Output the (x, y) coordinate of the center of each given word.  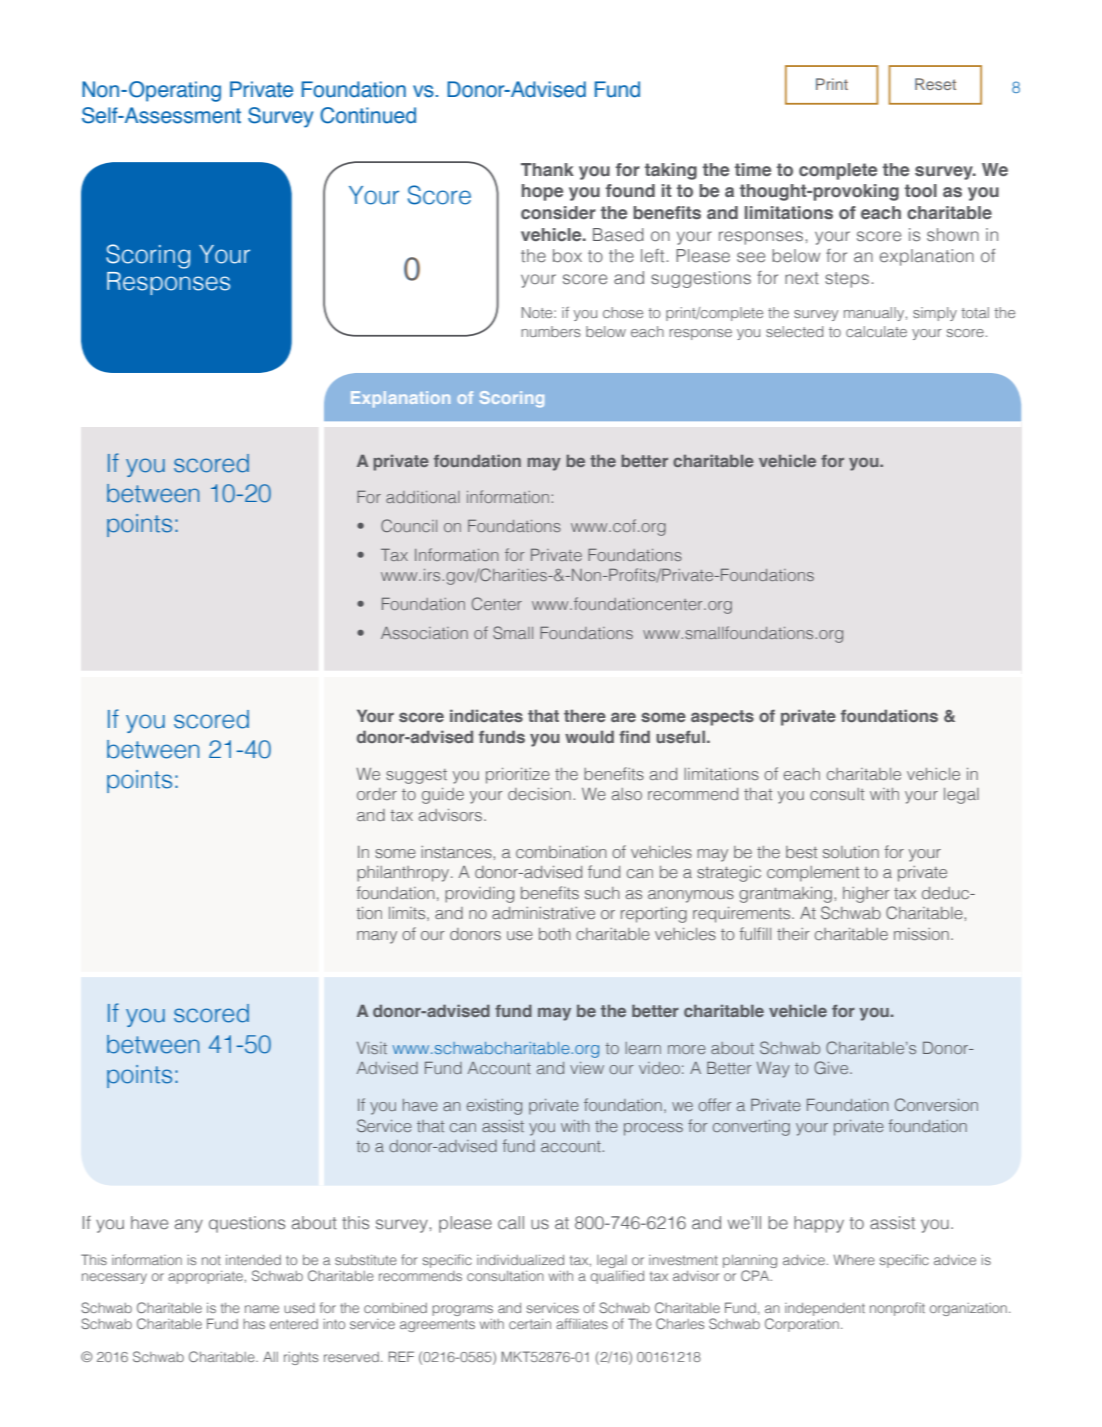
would (589, 736)
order (377, 794)
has (254, 1324)
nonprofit (897, 1309)
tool (921, 190)
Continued (368, 115)
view (587, 1068)
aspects (722, 718)
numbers (551, 331)
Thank (547, 169)
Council (409, 525)
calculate (876, 331)
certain (530, 1324)
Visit (372, 1048)
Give (832, 1067)
